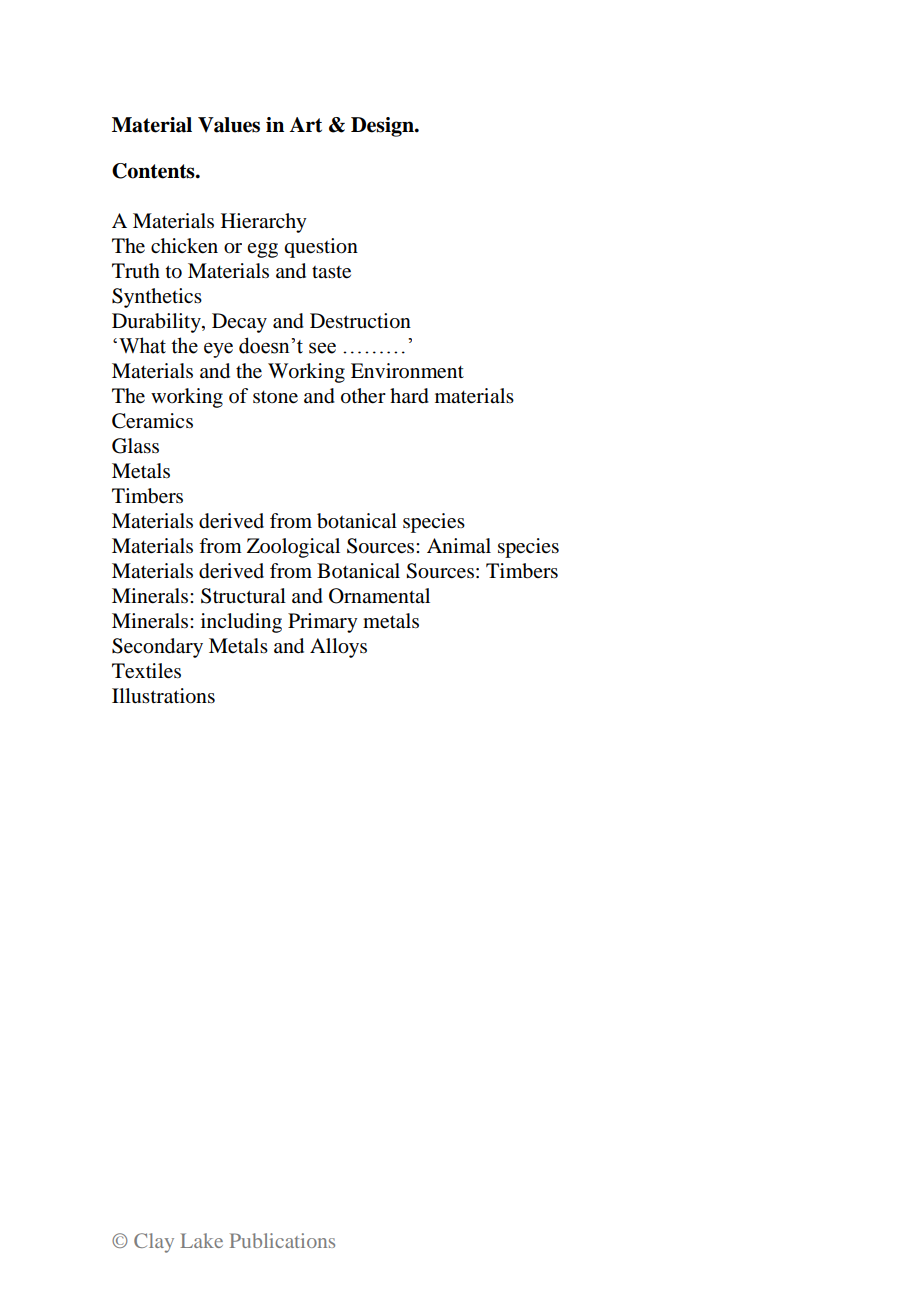 This document has width=924, height=1308. What do you see at coordinates (201, 1240) in the document?
I see `Lake` at bounding box center [201, 1240].
